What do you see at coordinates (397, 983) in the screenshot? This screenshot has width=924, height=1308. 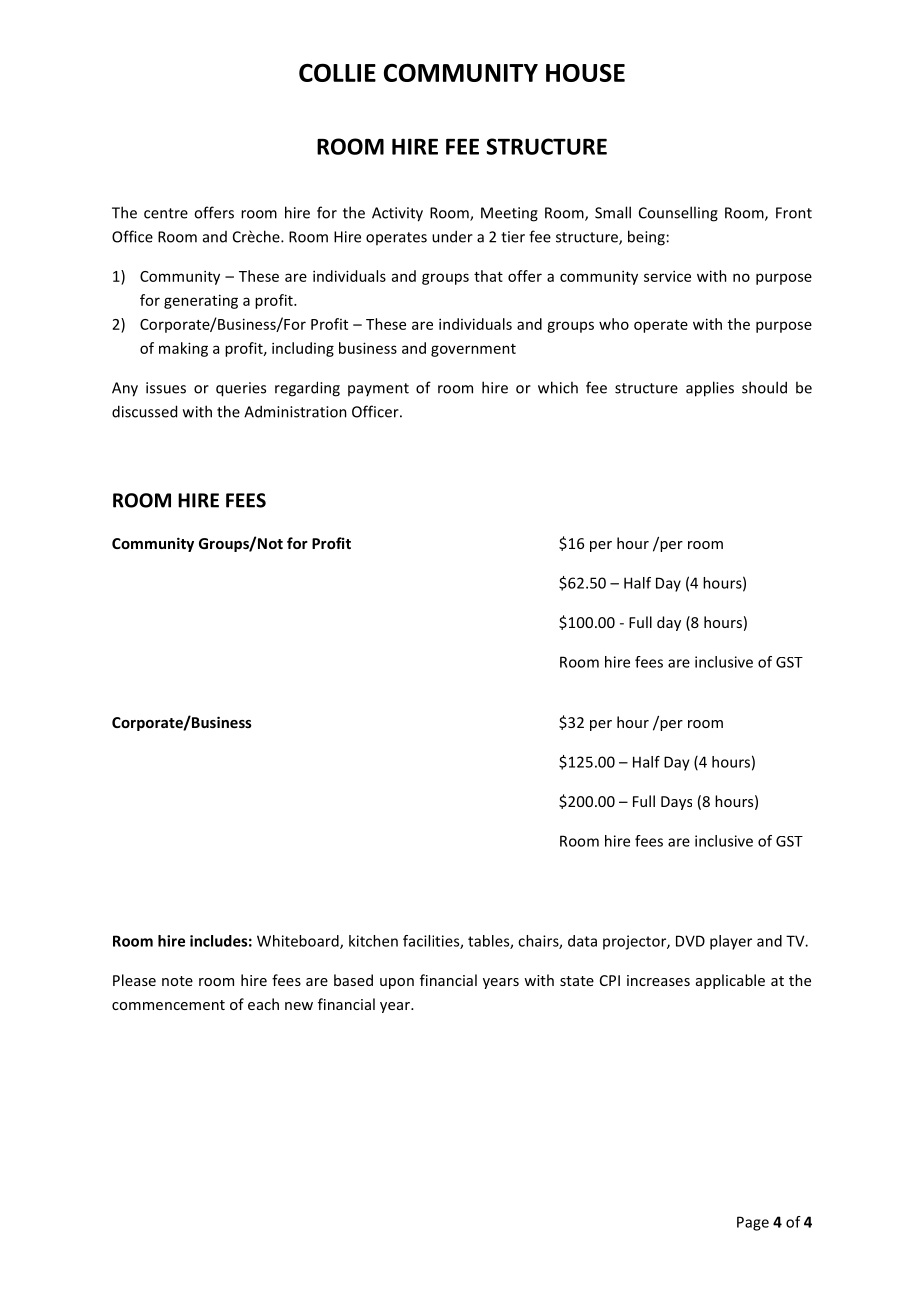 I see `upon` at bounding box center [397, 983].
